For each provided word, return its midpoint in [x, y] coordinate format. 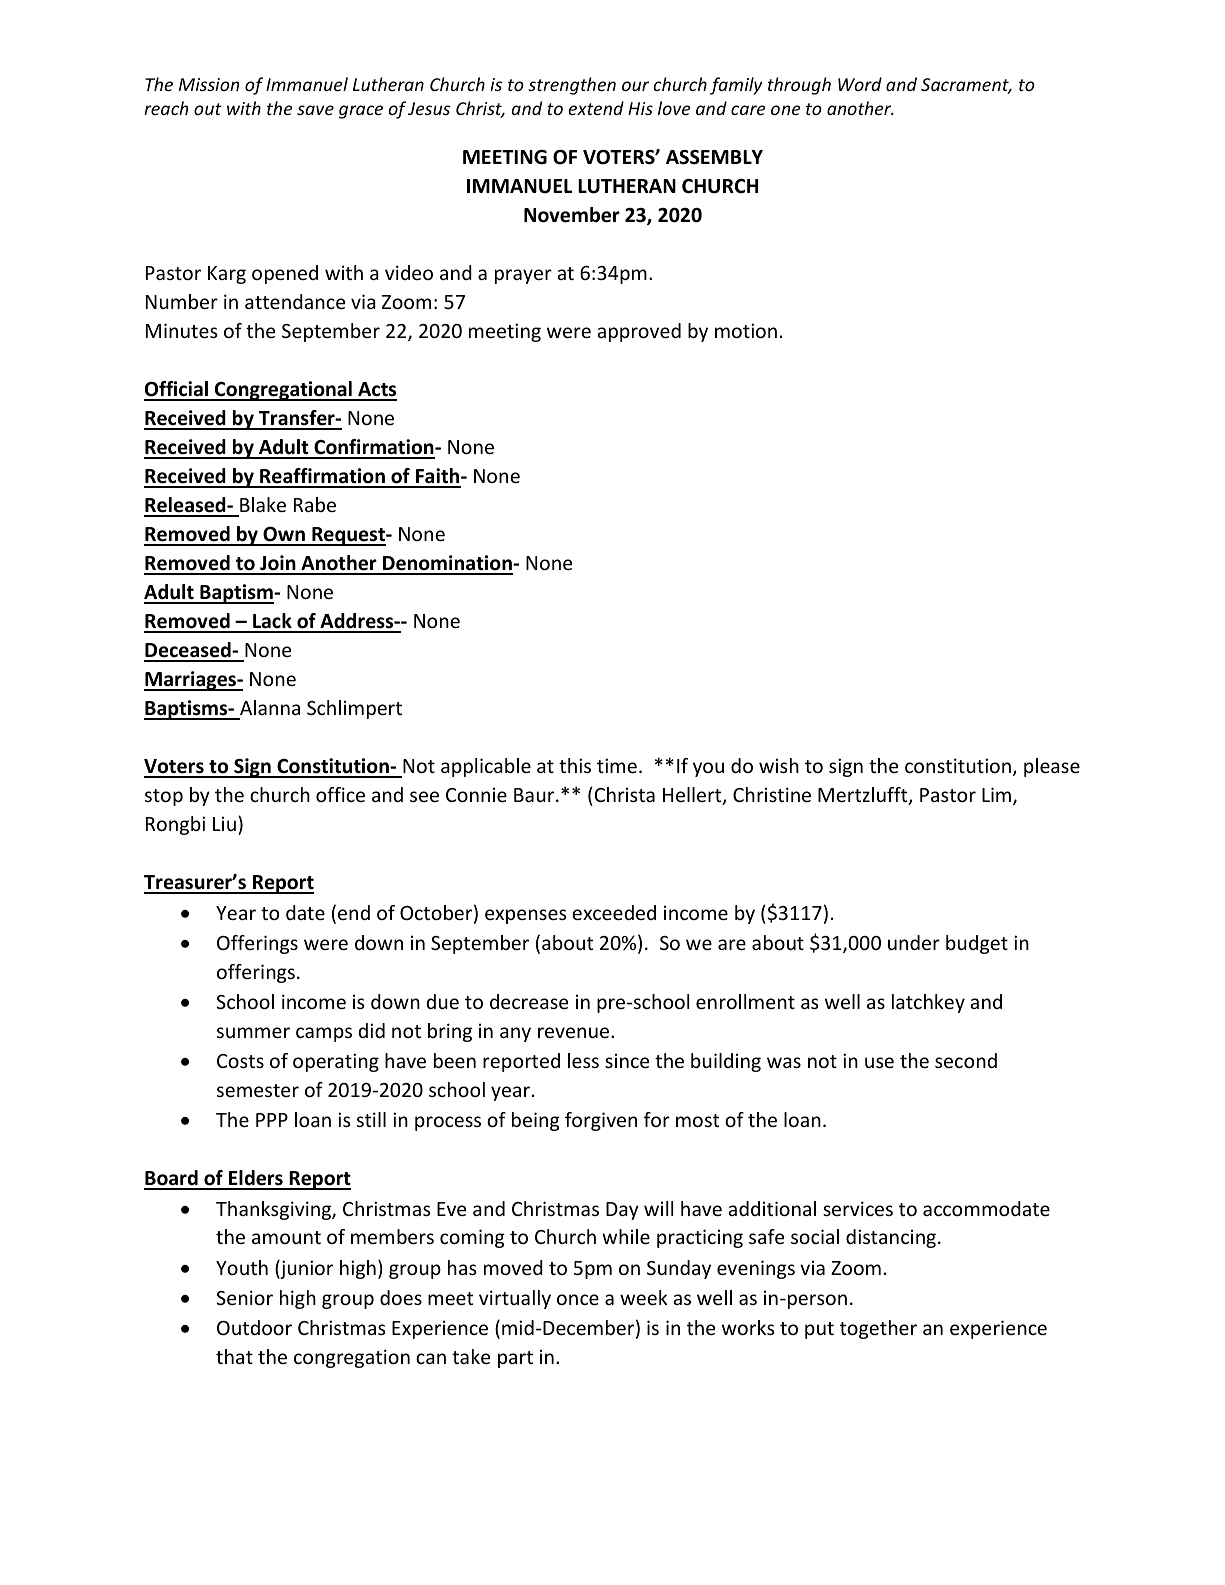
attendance [295, 301]
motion [746, 330]
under [914, 942]
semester [258, 1090]
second [966, 1060]
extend [596, 108]
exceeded [614, 912]
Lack [272, 622]
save [315, 110]
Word [860, 84]
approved [639, 332]
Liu [224, 823]
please [1052, 767]
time [617, 765]
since [627, 1060]
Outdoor [254, 1327]
